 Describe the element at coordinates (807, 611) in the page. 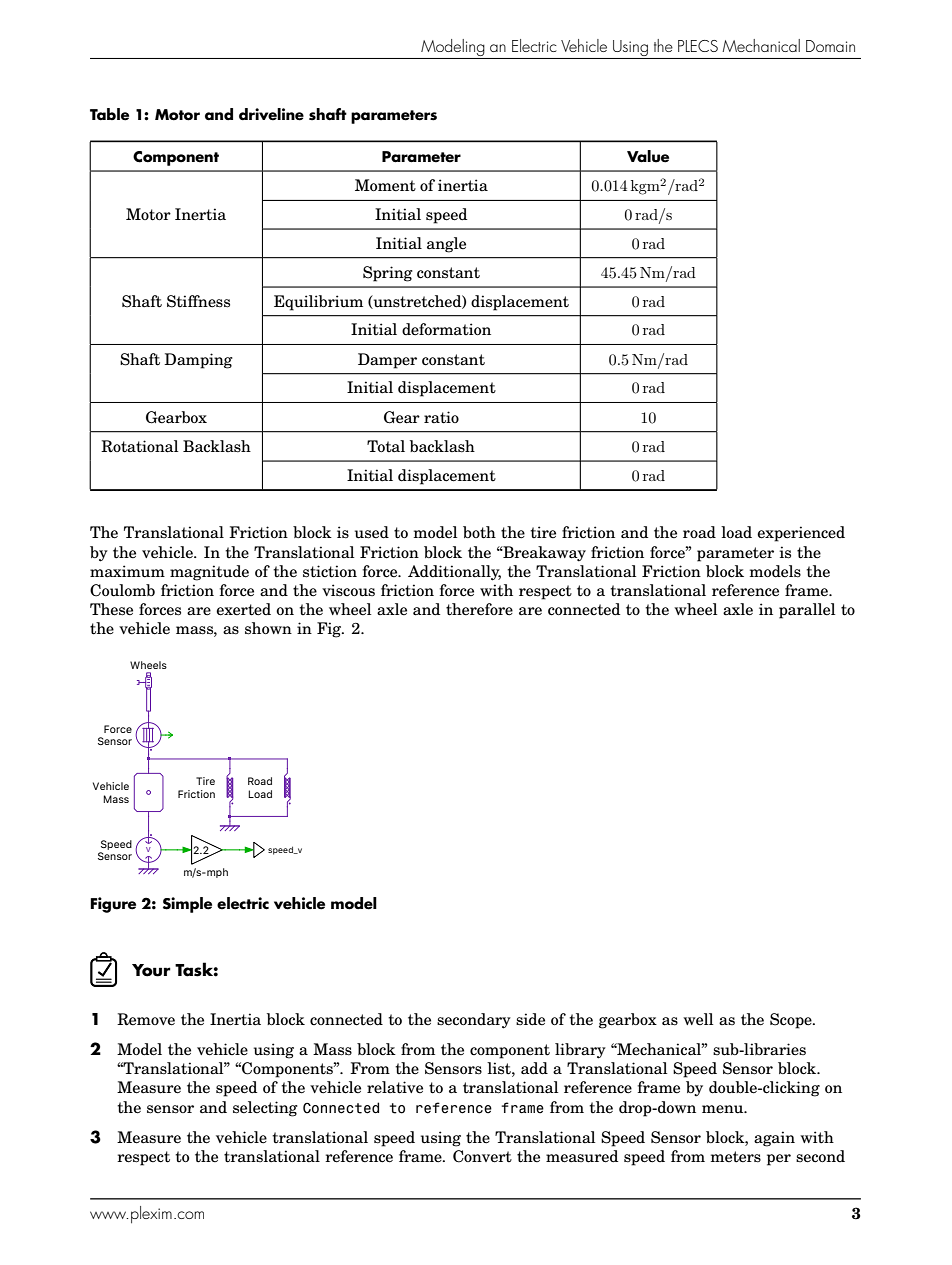

I see `parallel` at that location.
